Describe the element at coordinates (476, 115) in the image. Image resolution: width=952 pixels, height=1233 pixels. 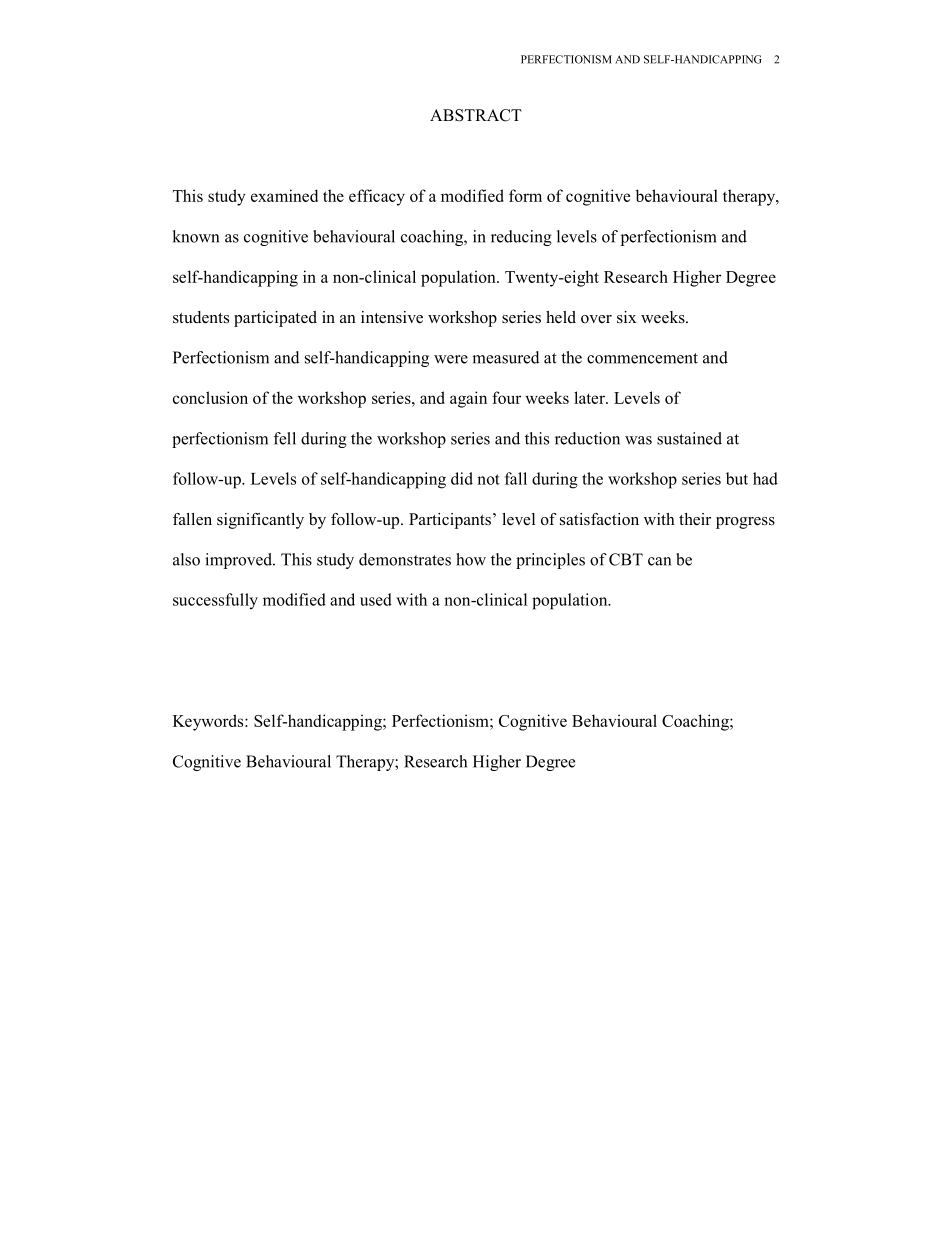
I see `ABSTRACT` at that location.
